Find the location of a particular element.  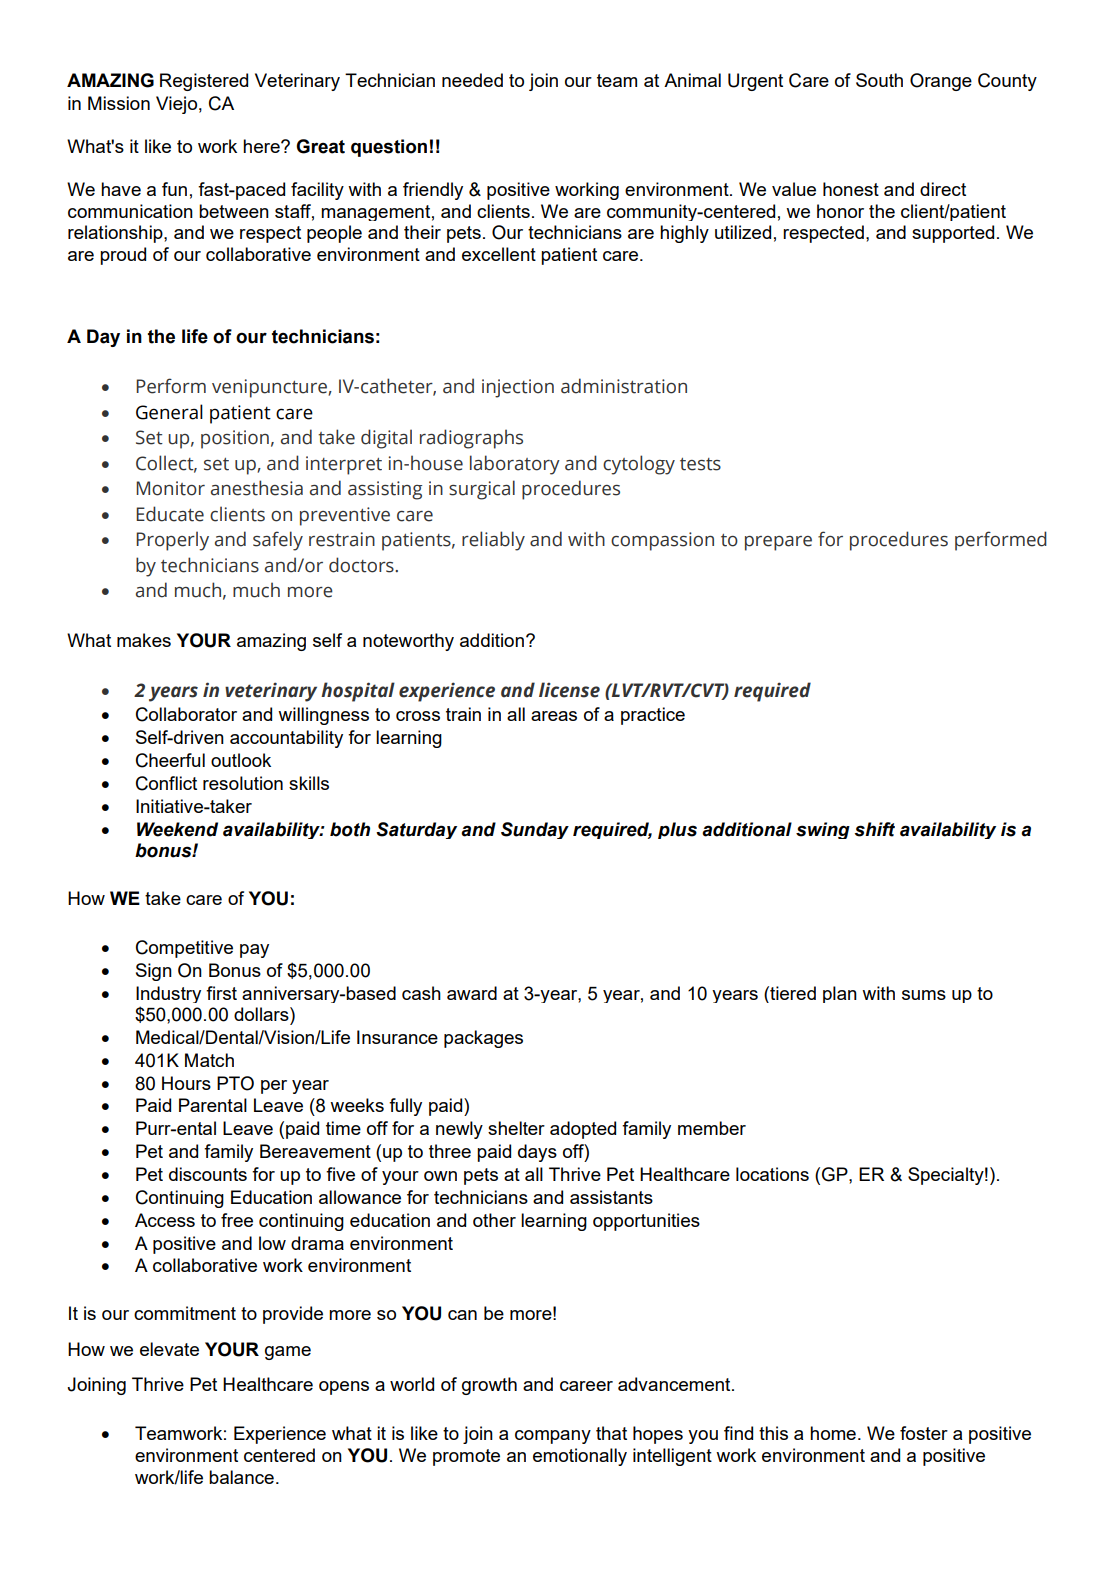

reliably is located at coordinates (493, 541).
